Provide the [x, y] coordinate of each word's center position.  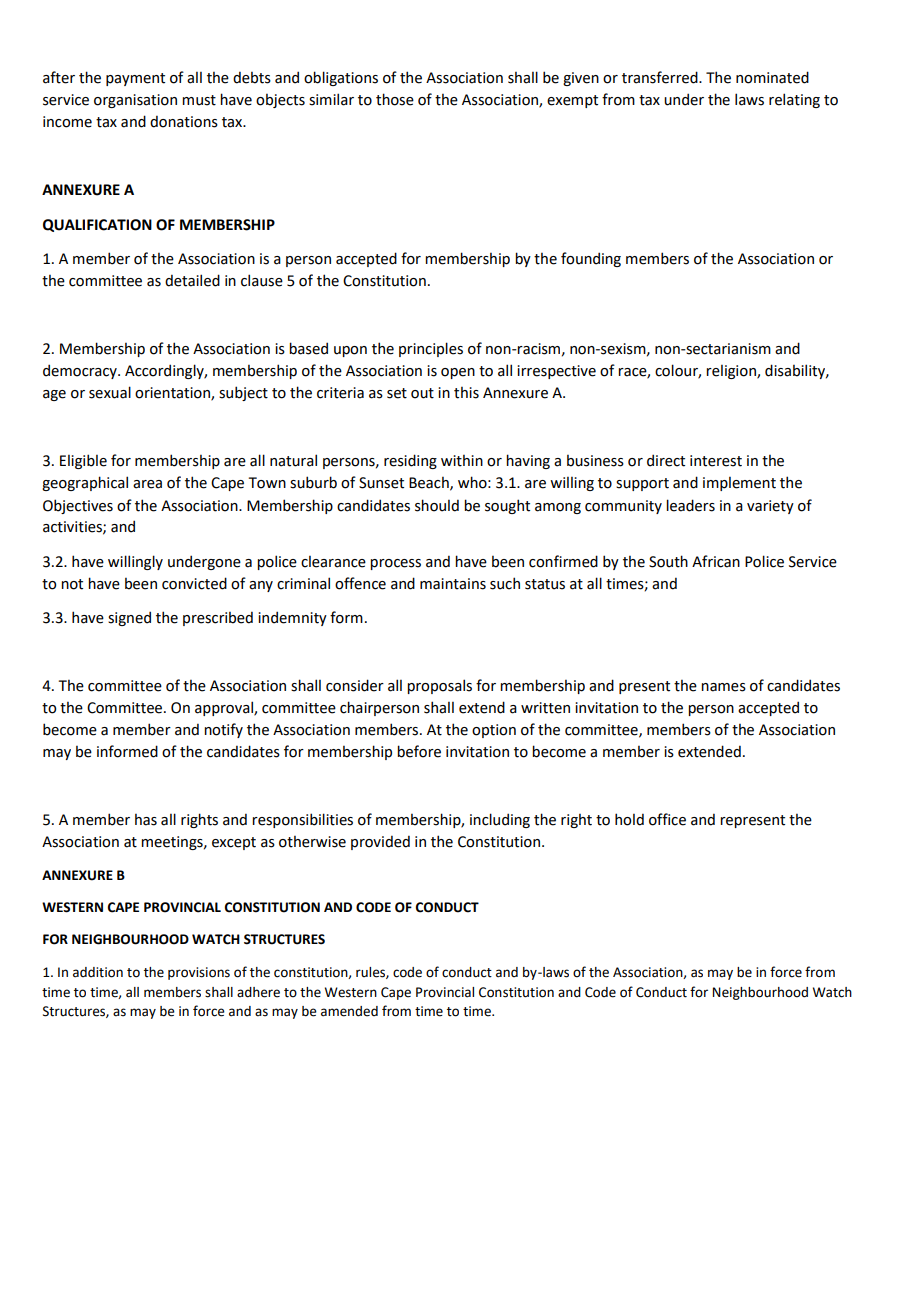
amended [349, 1011]
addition [98, 972]
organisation [135, 101]
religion [732, 372]
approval [225, 708]
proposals [439, 686]
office [667, 819]
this [466, 393]
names [723, 687]
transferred [661, 77]
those [395, 99]
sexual [110, 392]
